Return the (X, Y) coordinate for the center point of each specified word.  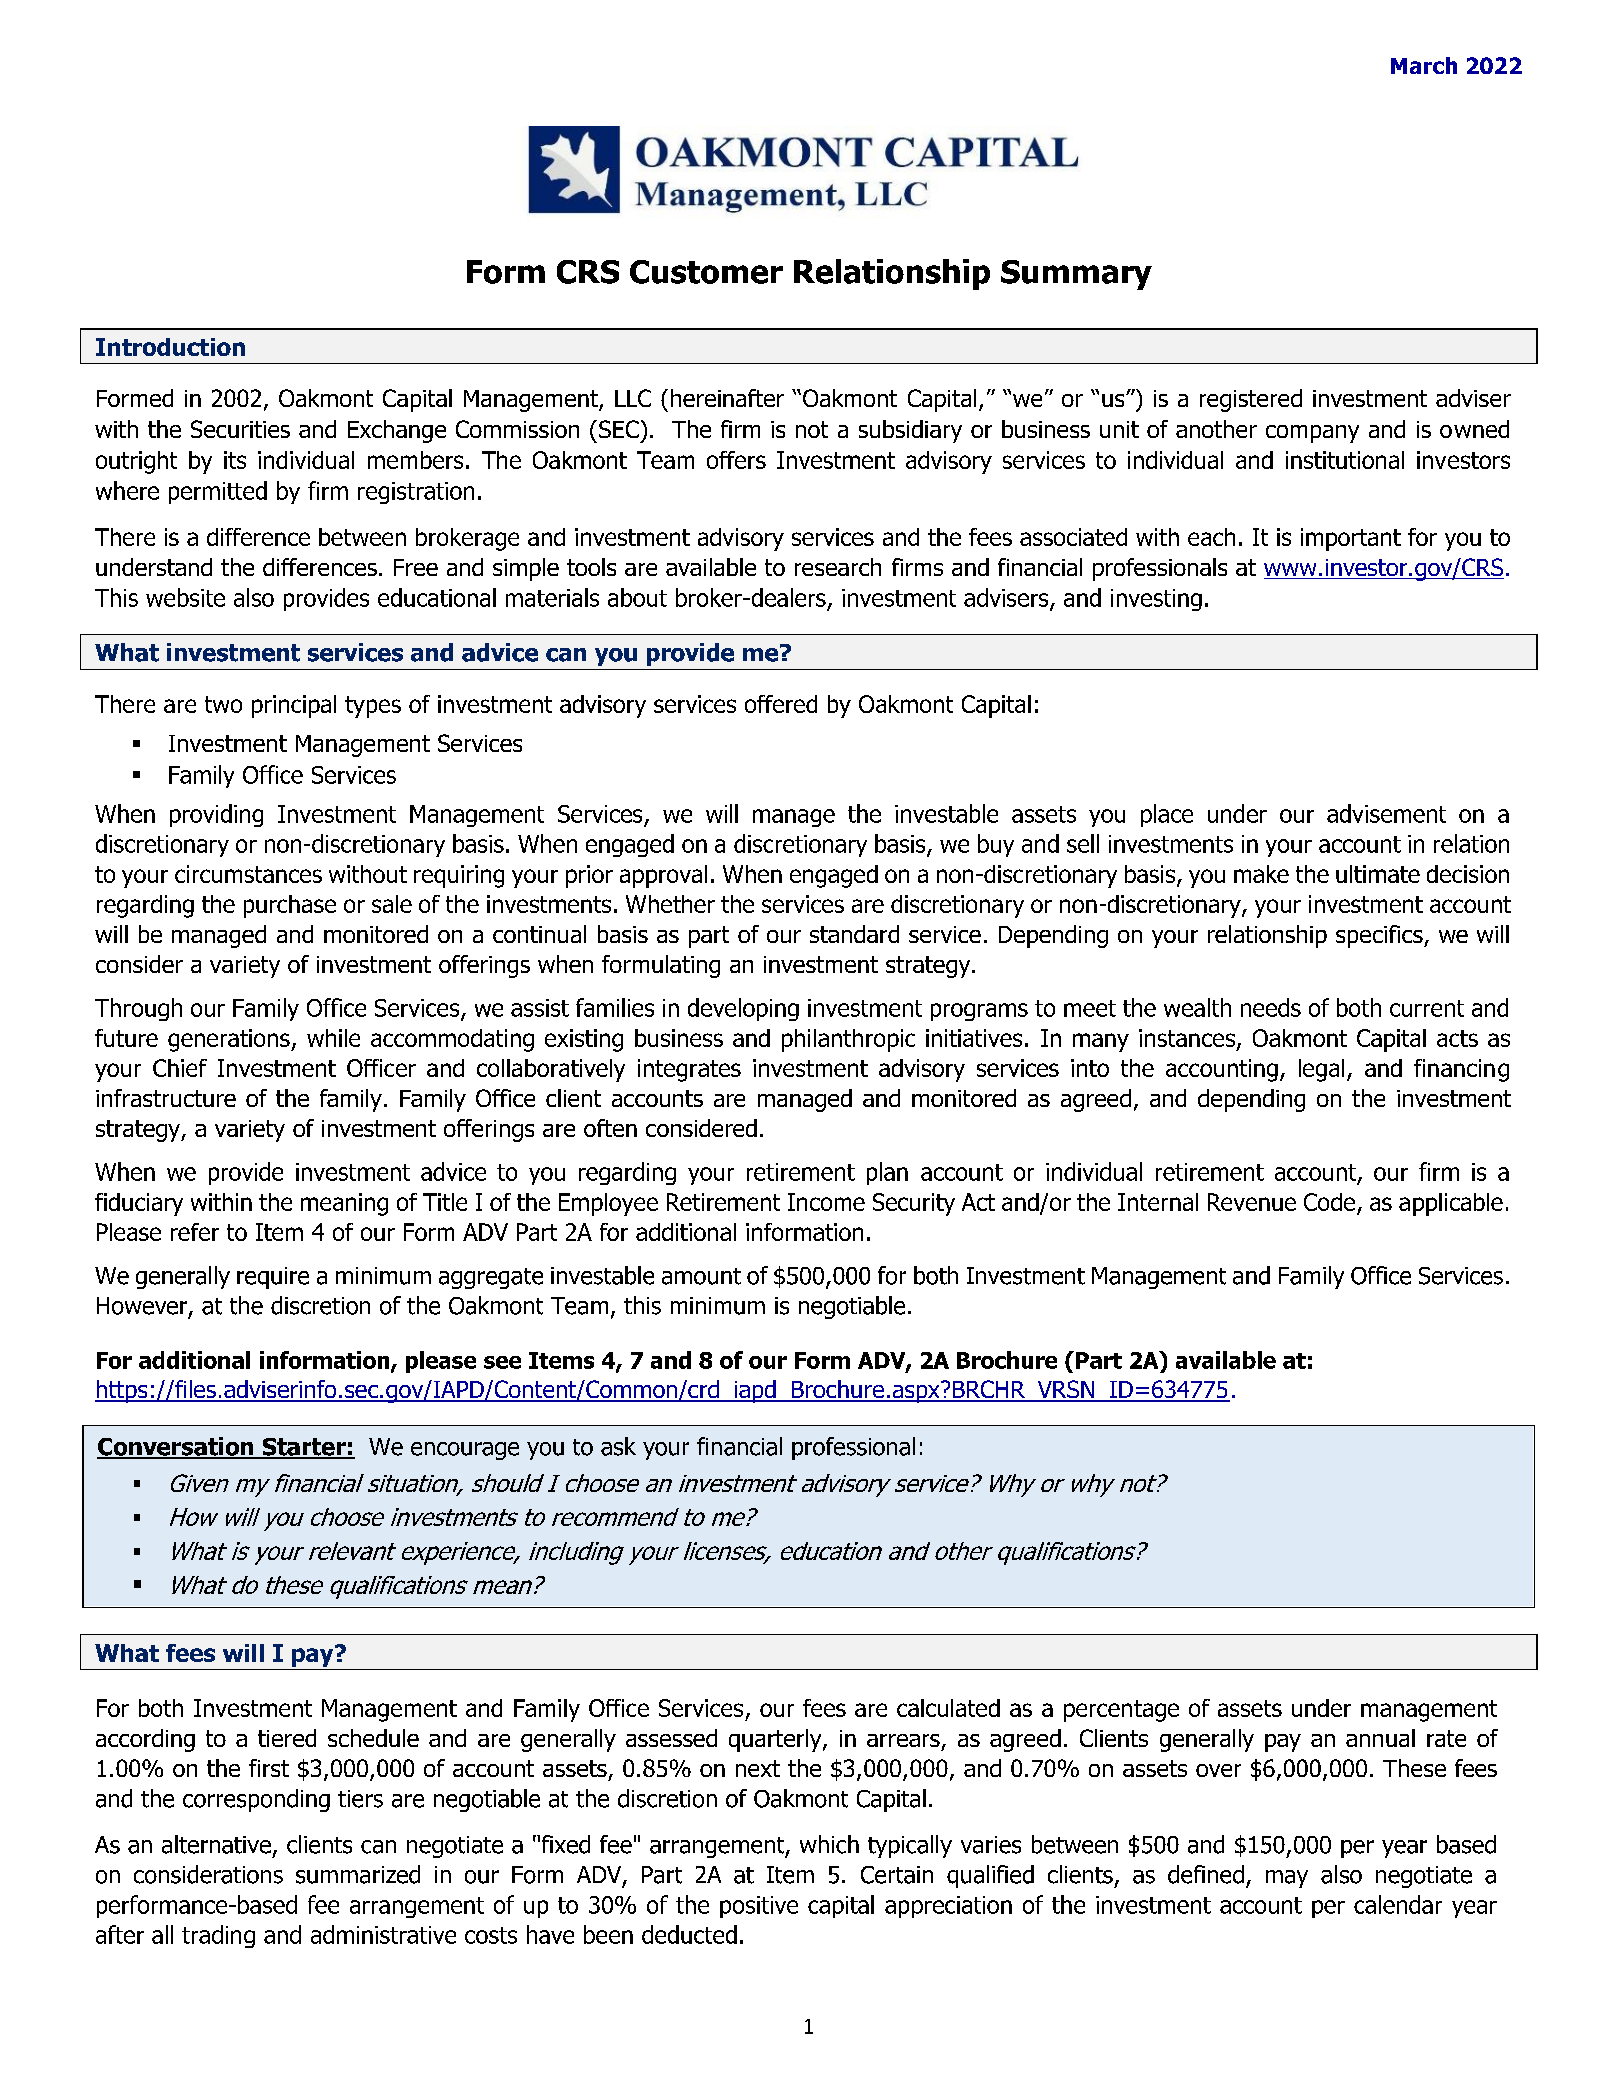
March (1424, 65)
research (838, 567)
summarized (358, 1874)
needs (1271, 1007)
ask (618, 1446)
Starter (304, 1448)
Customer (706, 272)
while (333, 1038)
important (1351, 539)
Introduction (170, 347)
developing (743, 1009)
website (185, 597)
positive (759, 1907)
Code (1329, 1202)
